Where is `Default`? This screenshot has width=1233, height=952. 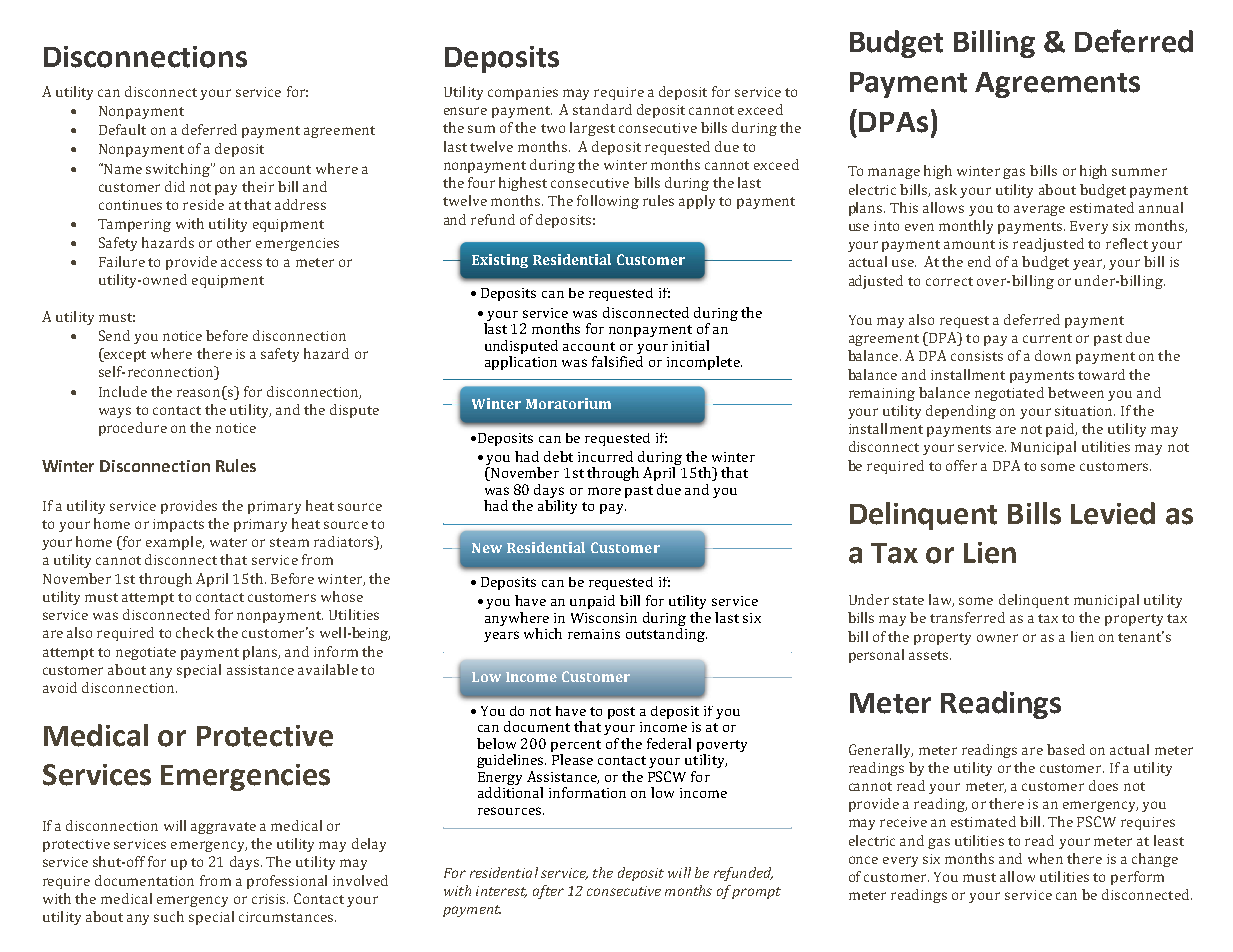
Default is located at coordinates (122, 129).
